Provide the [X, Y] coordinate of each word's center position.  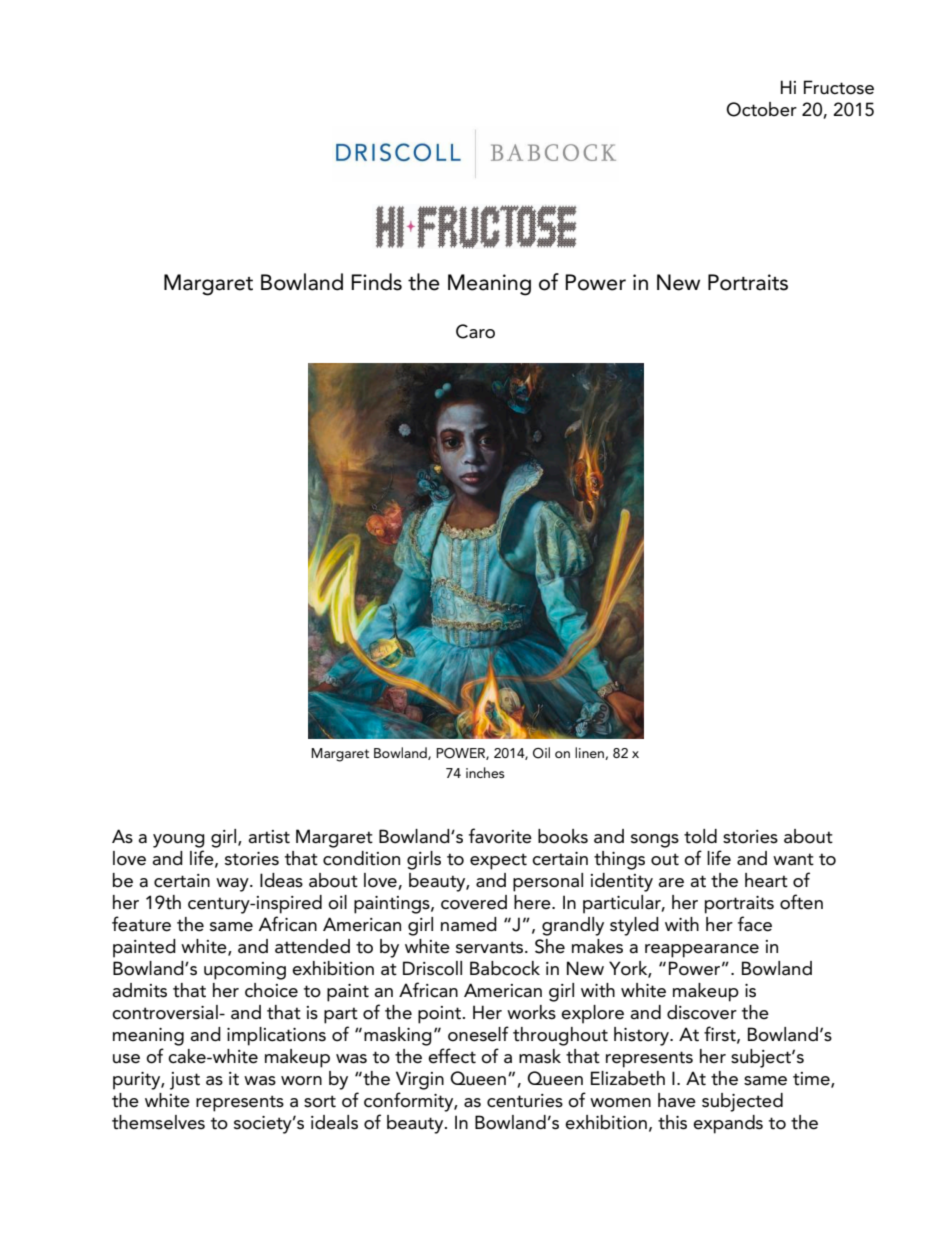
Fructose [839, 87]
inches [485, 772]
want [793, 859]
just [185, 1081]
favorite [500, 836]
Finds [376, 282]
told [700, 836]
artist [269, 837]
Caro [475, 331]
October [761, 109]
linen [590, 753]
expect [498, 861]
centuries [525, 1101]
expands [728, 1124]
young [179, 841]
